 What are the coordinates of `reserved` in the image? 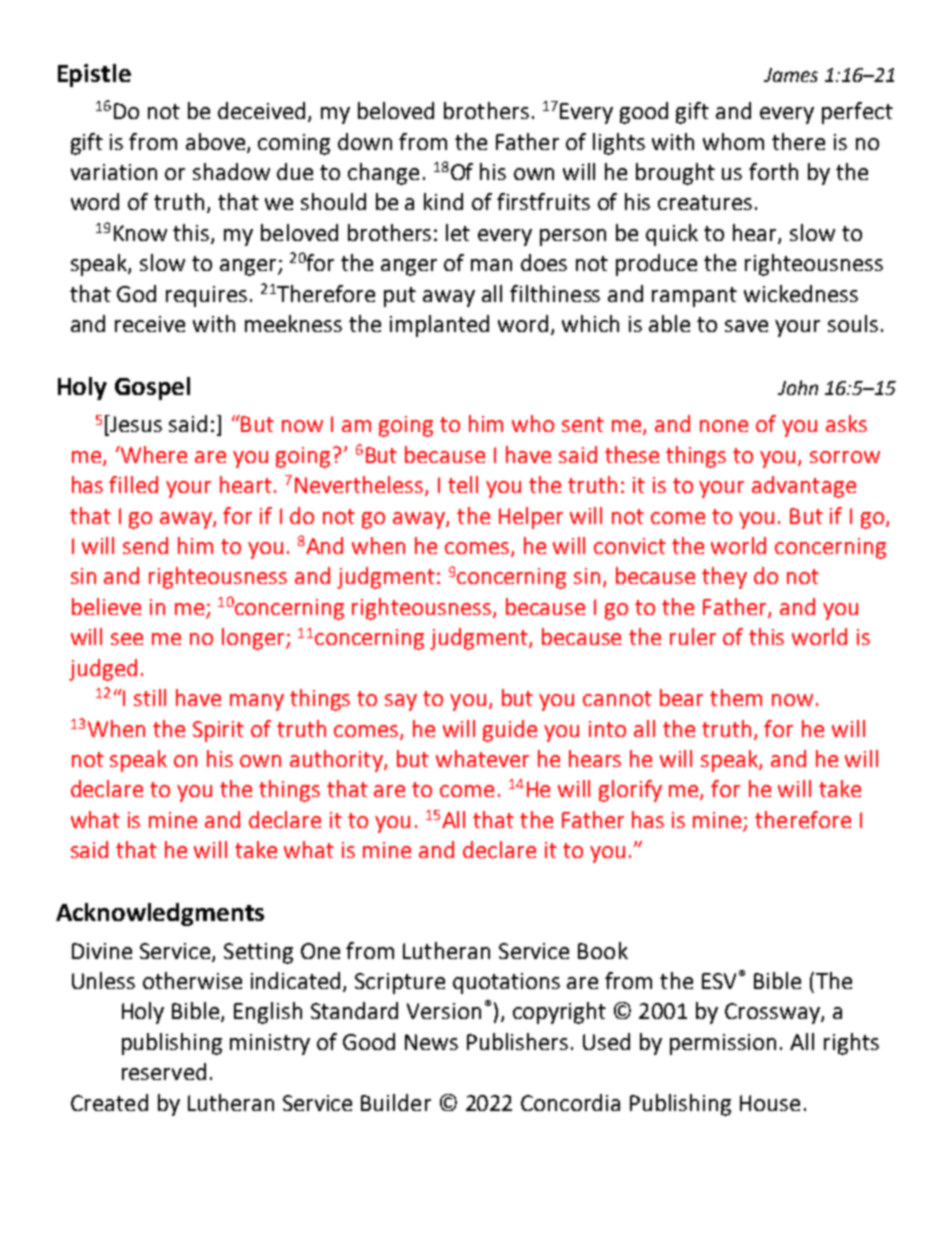 It's located at (164, 1071).
